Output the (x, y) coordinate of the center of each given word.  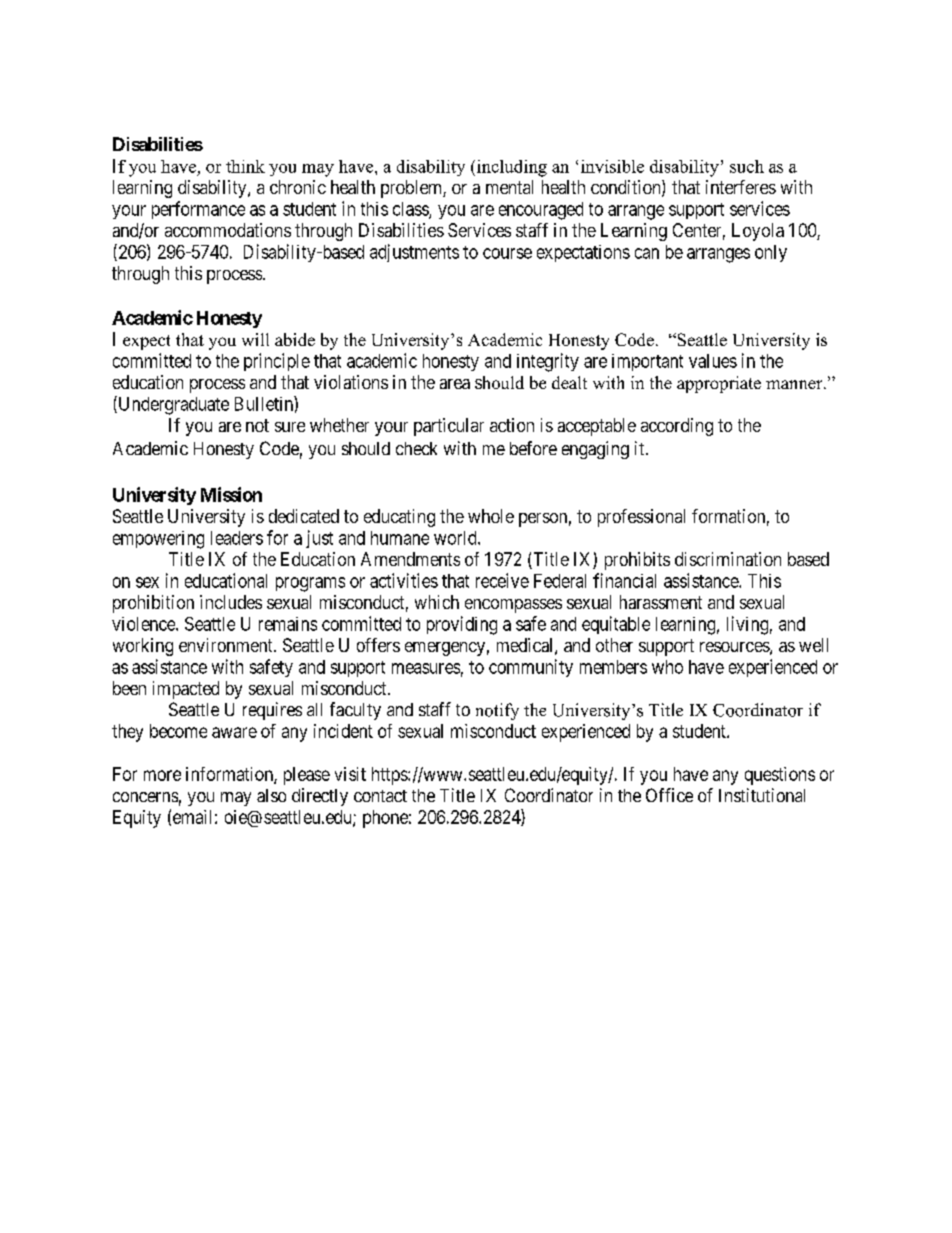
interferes (741, 187)
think (245, 166)
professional (641, 518)
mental (509, 187)
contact (380, 796)
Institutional (762, 795)
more (162, 775)
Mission (231, 494)
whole (491, 516)
